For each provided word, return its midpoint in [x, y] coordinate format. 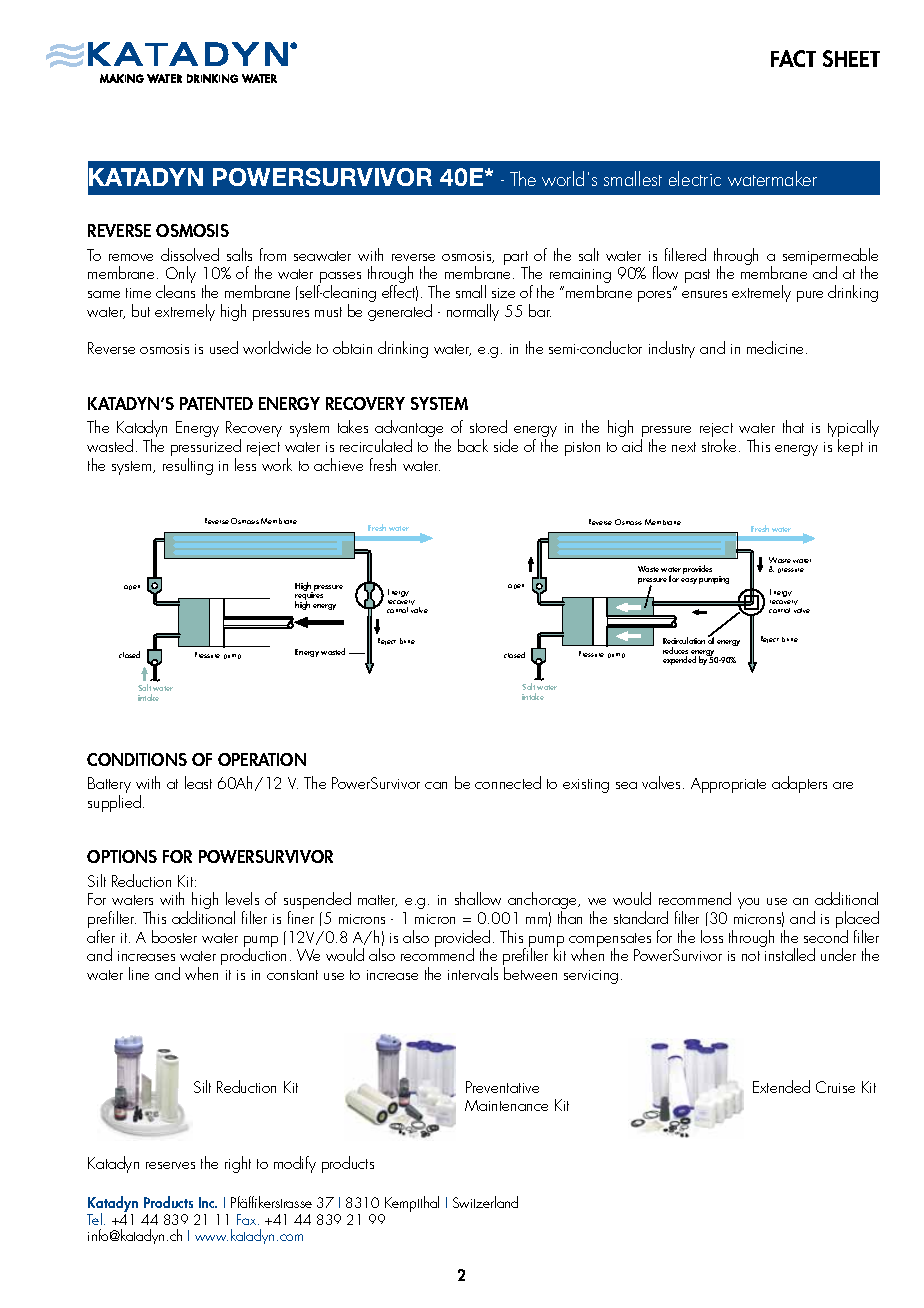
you [748, 903]
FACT [793, 58]
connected [508, 782]
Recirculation [684, 640]
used [224, 347]
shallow [478, 898]
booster [174, 936]
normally [473, 312]
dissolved [190, 254]
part [517, 259]
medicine [777, 347]
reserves [170, 1165]
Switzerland [485, 1202]
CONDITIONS [137, 759]
